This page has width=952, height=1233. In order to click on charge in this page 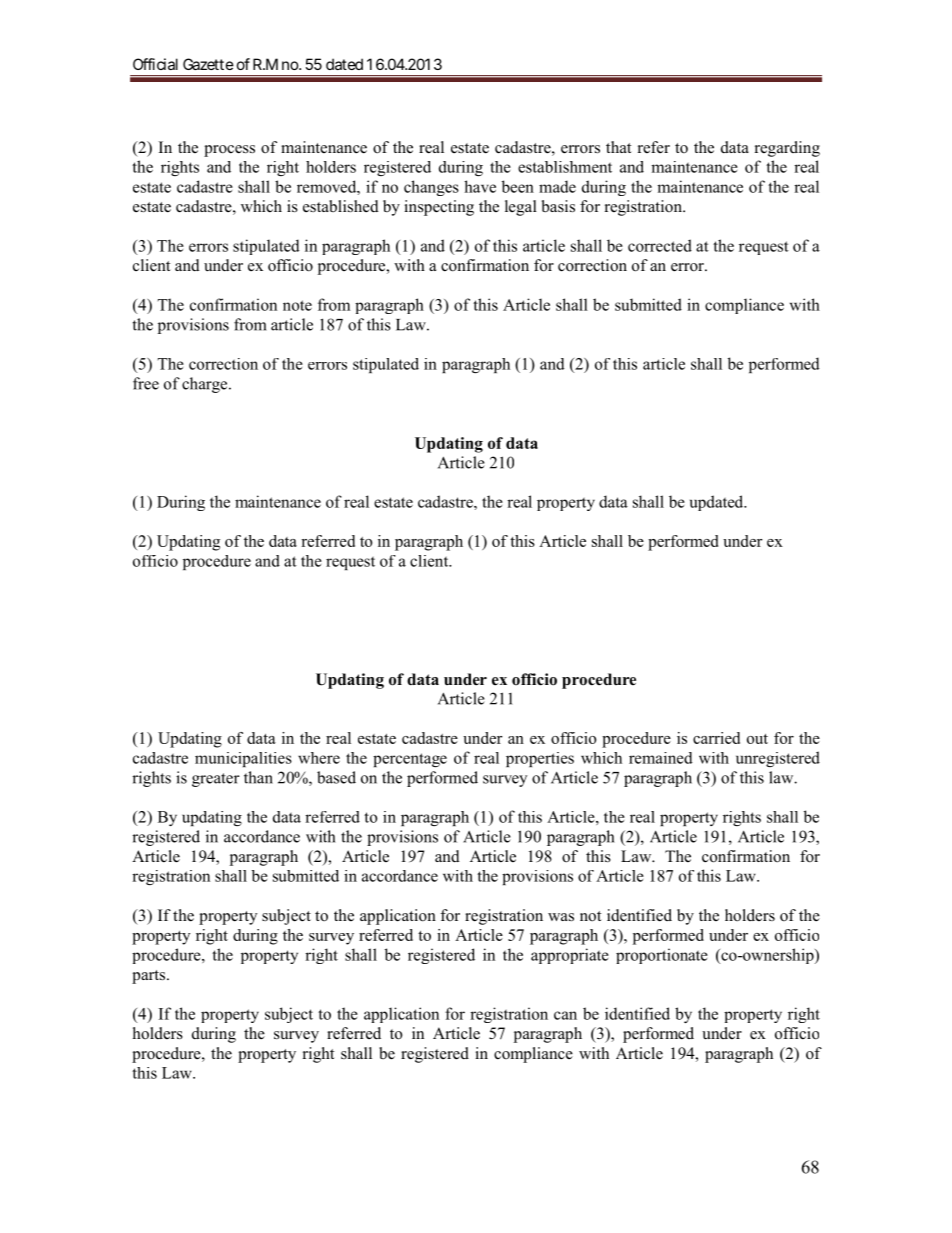, I will do `click(206, 385)`.
